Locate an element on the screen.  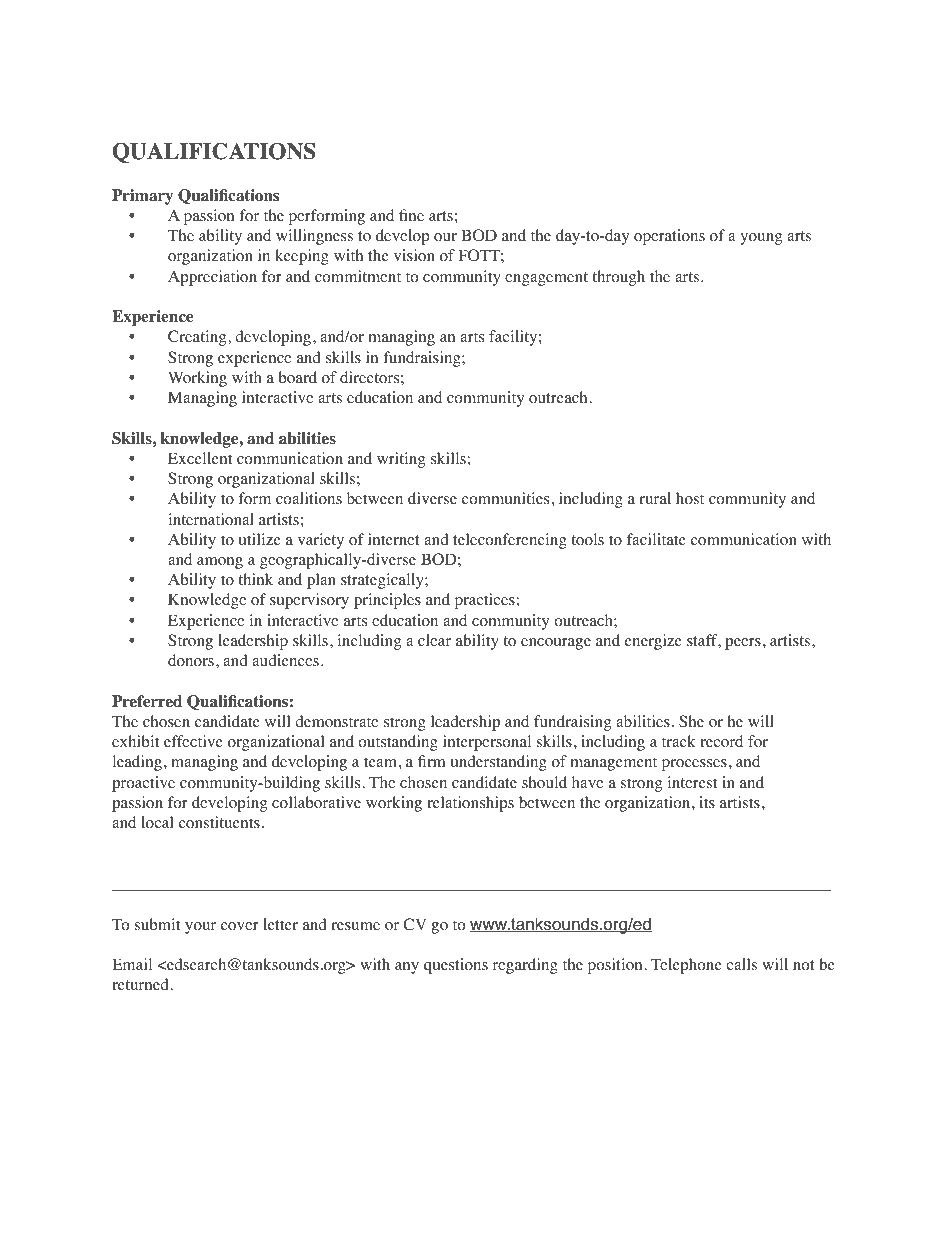
writing is located at coordinates (401, 460).
